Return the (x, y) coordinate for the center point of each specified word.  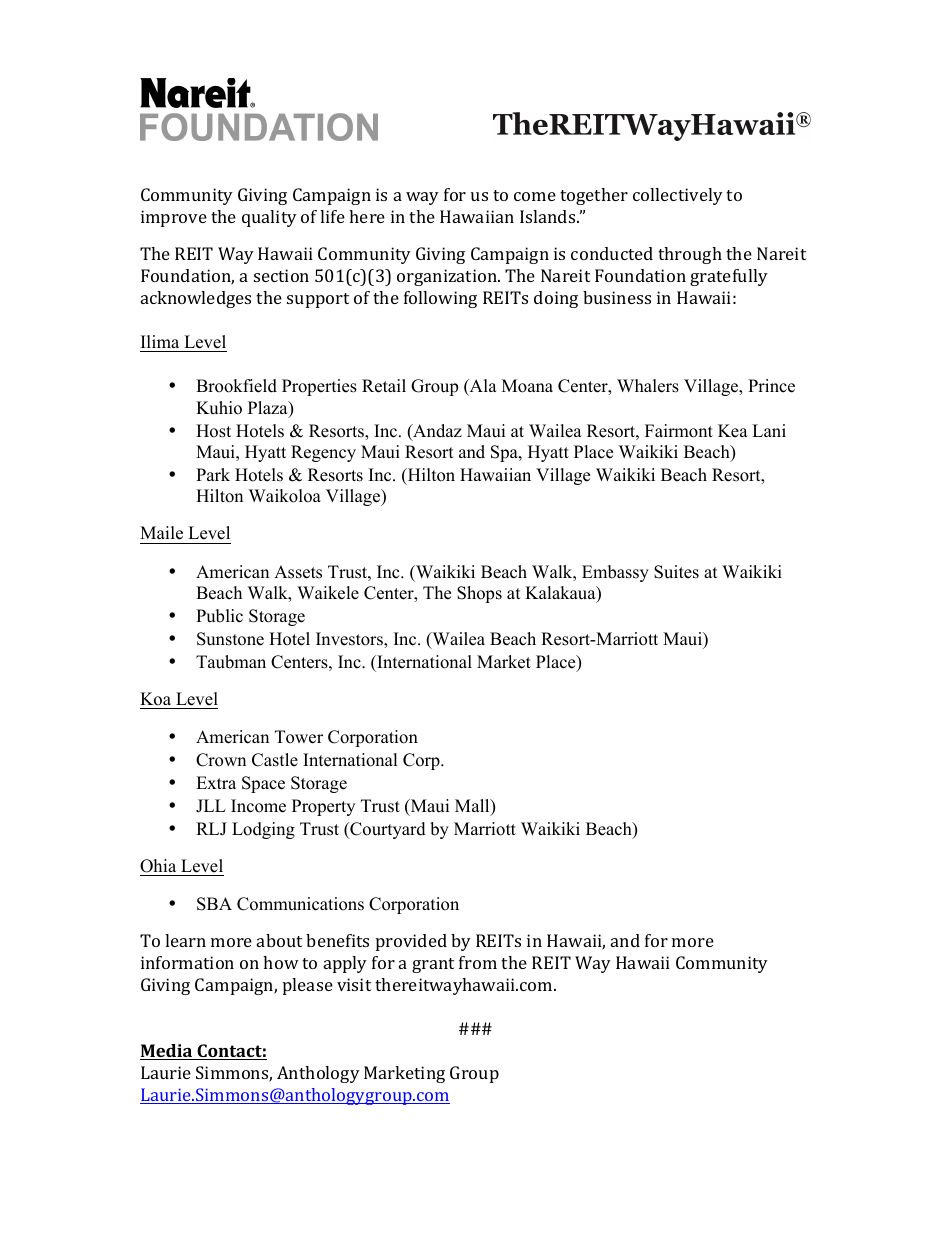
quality (269, 218)
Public (219, 616)
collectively (678, 196)
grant (433, 965)
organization (448, 277)
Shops (479, 594)
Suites (676, 572)
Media (167, 1052)
